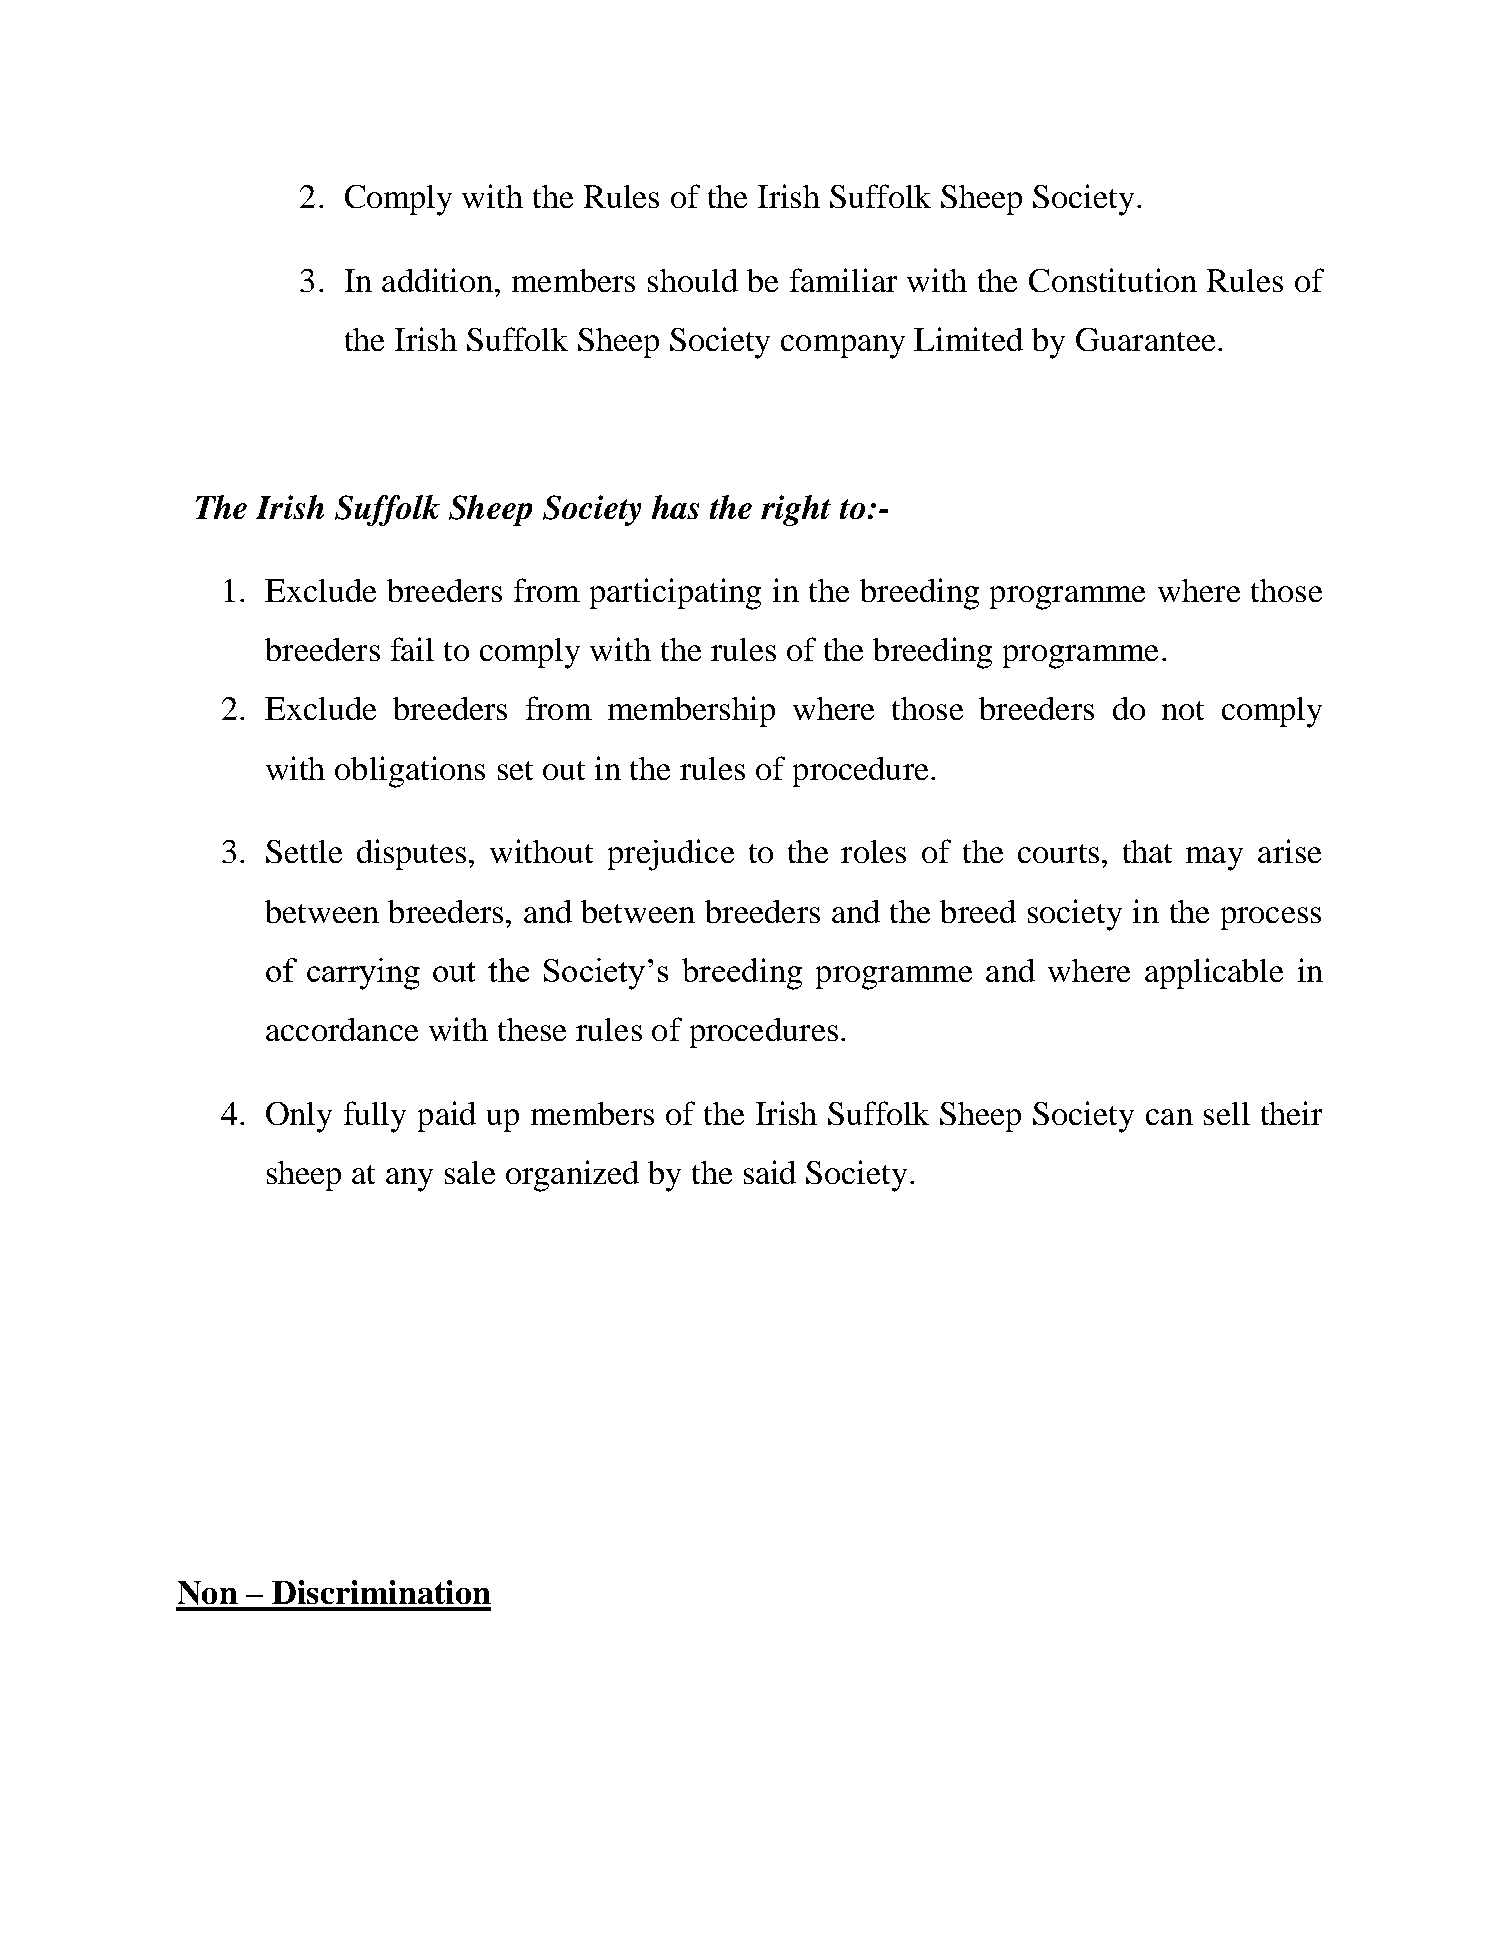 The height and width of the screenshot is (1942, 1500). I want to click on can, so click(1169, 1117).
